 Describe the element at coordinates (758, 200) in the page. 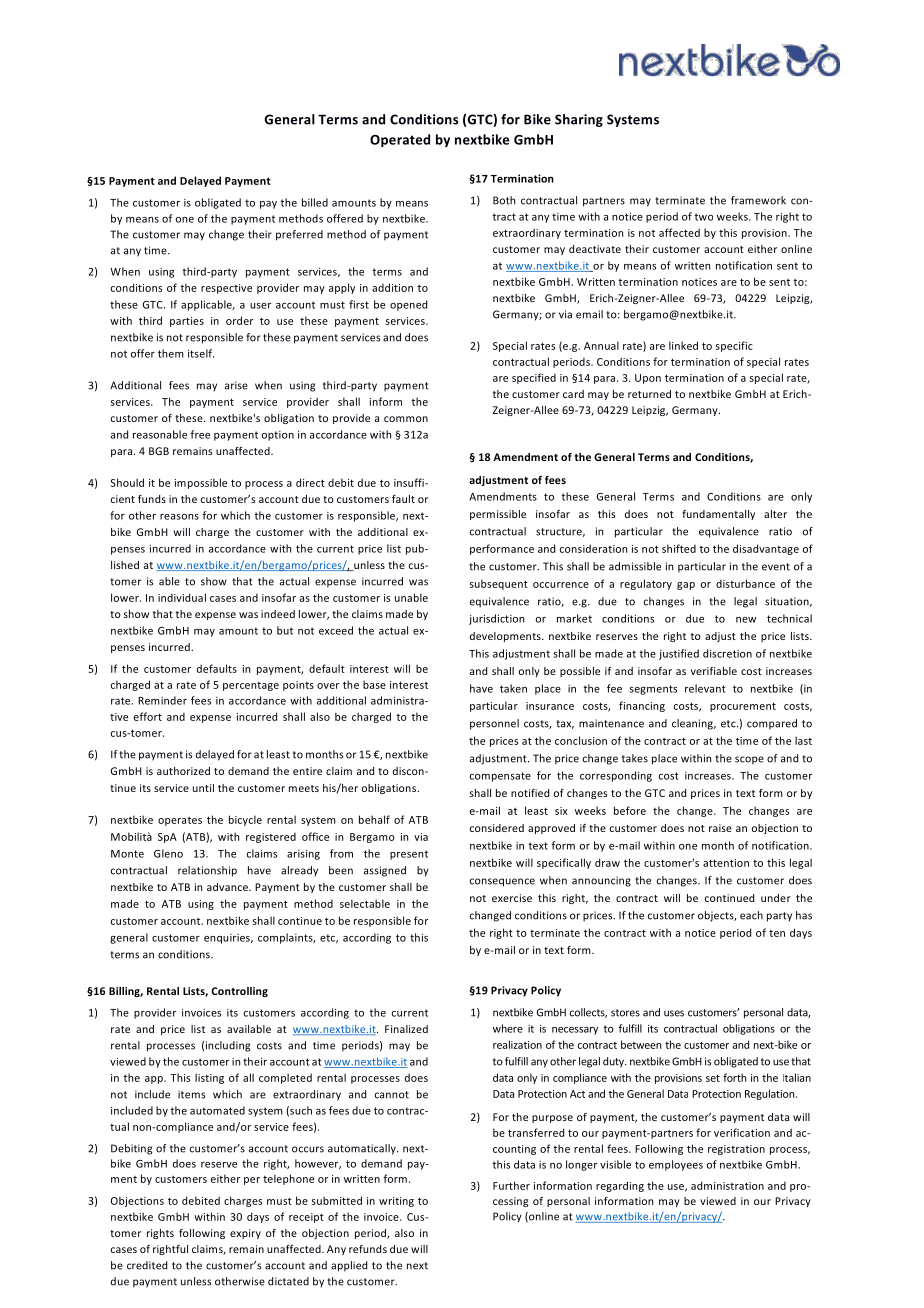

I see `framework` at that location.
